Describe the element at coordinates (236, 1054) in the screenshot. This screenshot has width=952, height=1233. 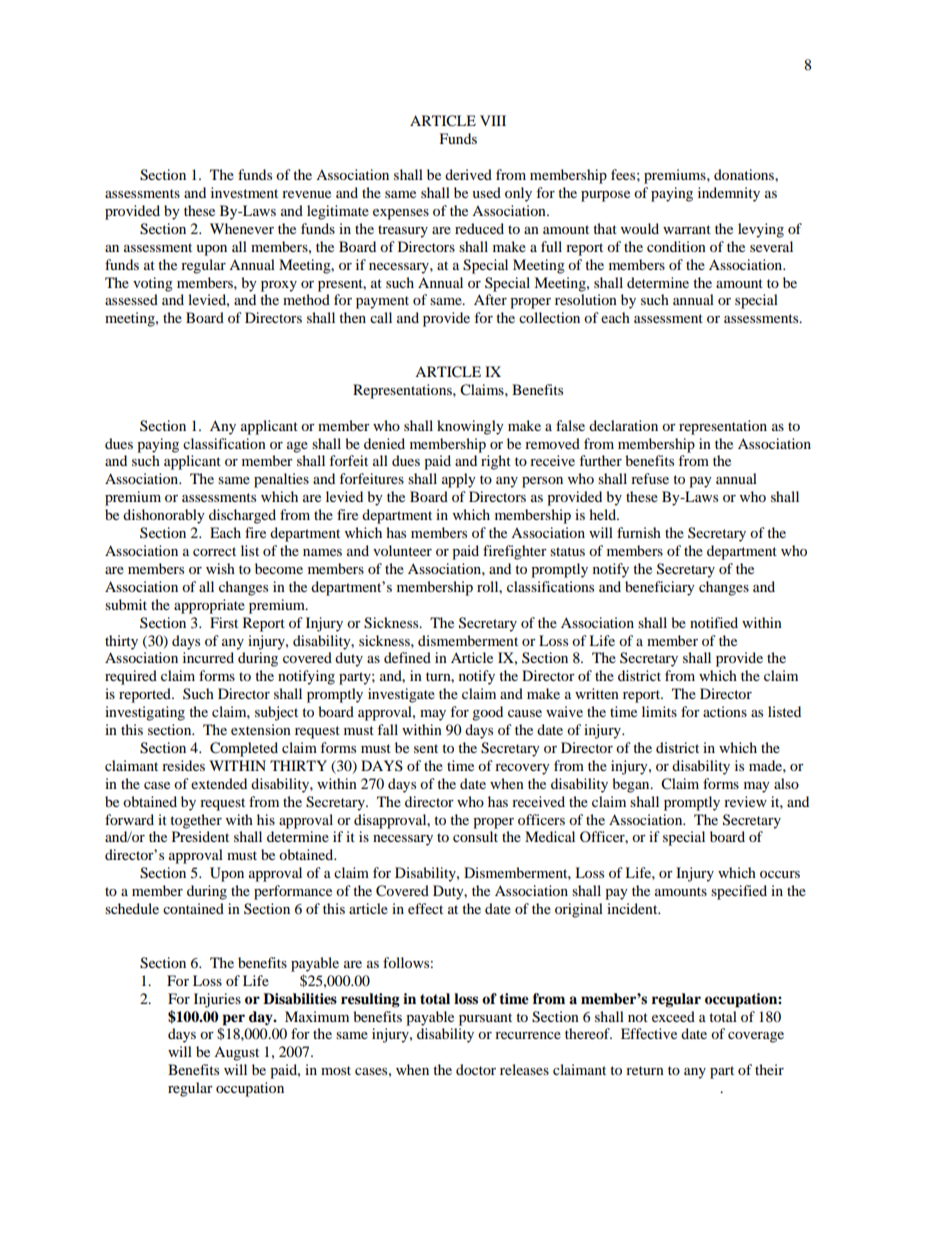
I see `August` at that location.
